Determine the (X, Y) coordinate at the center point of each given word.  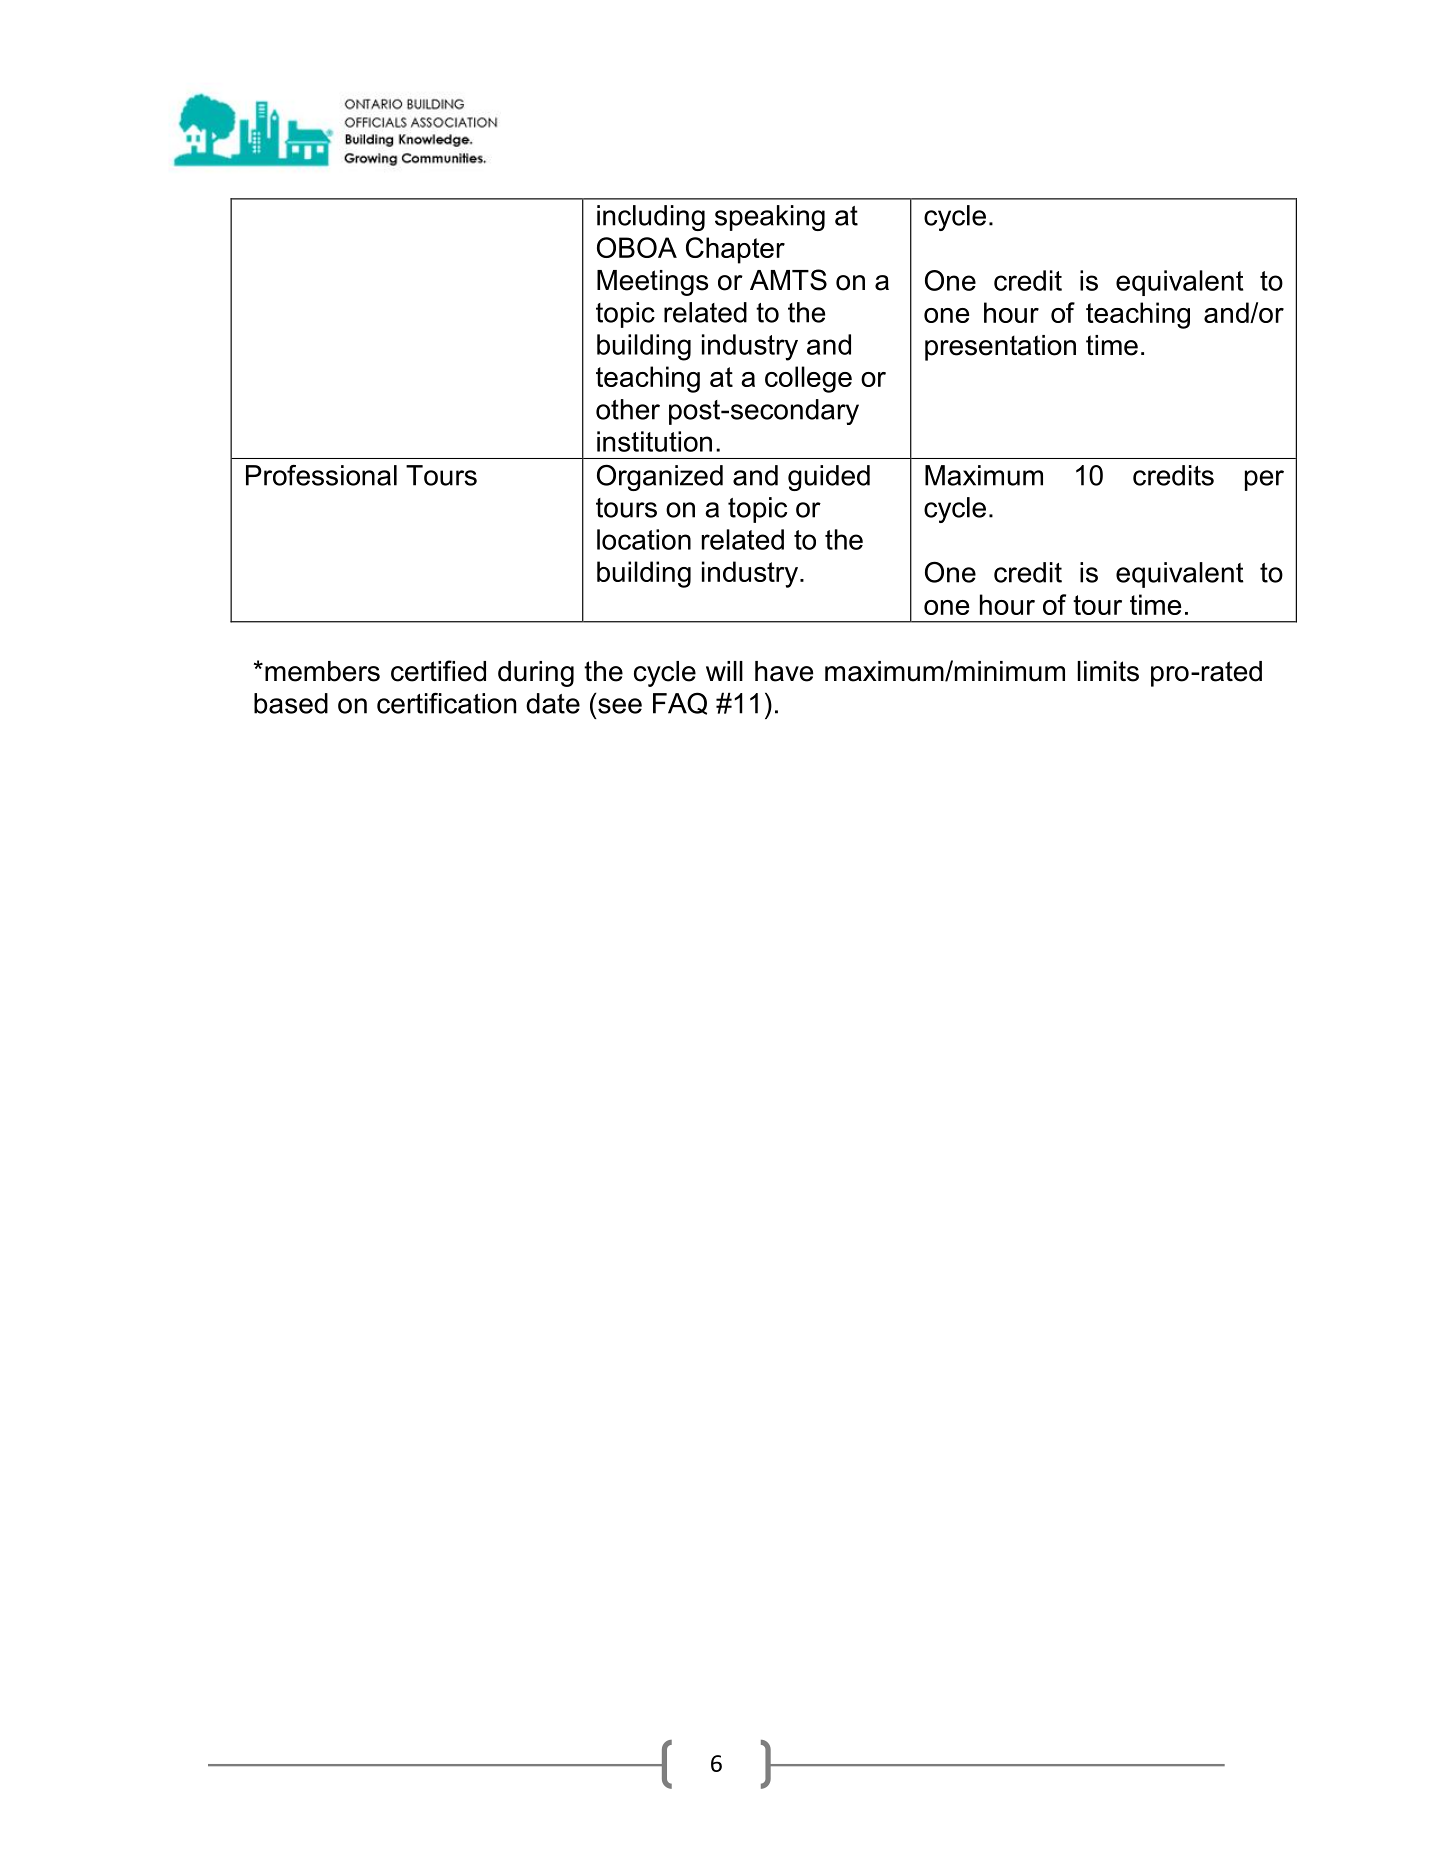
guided (829, 478)
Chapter (735, 250)
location (644, 539)
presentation (1000, 348)
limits (1108, 671)
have (784, 671)
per (1264, 480)
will (724, 671)
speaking (770, 218)
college (808, 379)
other (628, 409)
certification (446, 703)
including (651, 218)
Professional (321, 475)
